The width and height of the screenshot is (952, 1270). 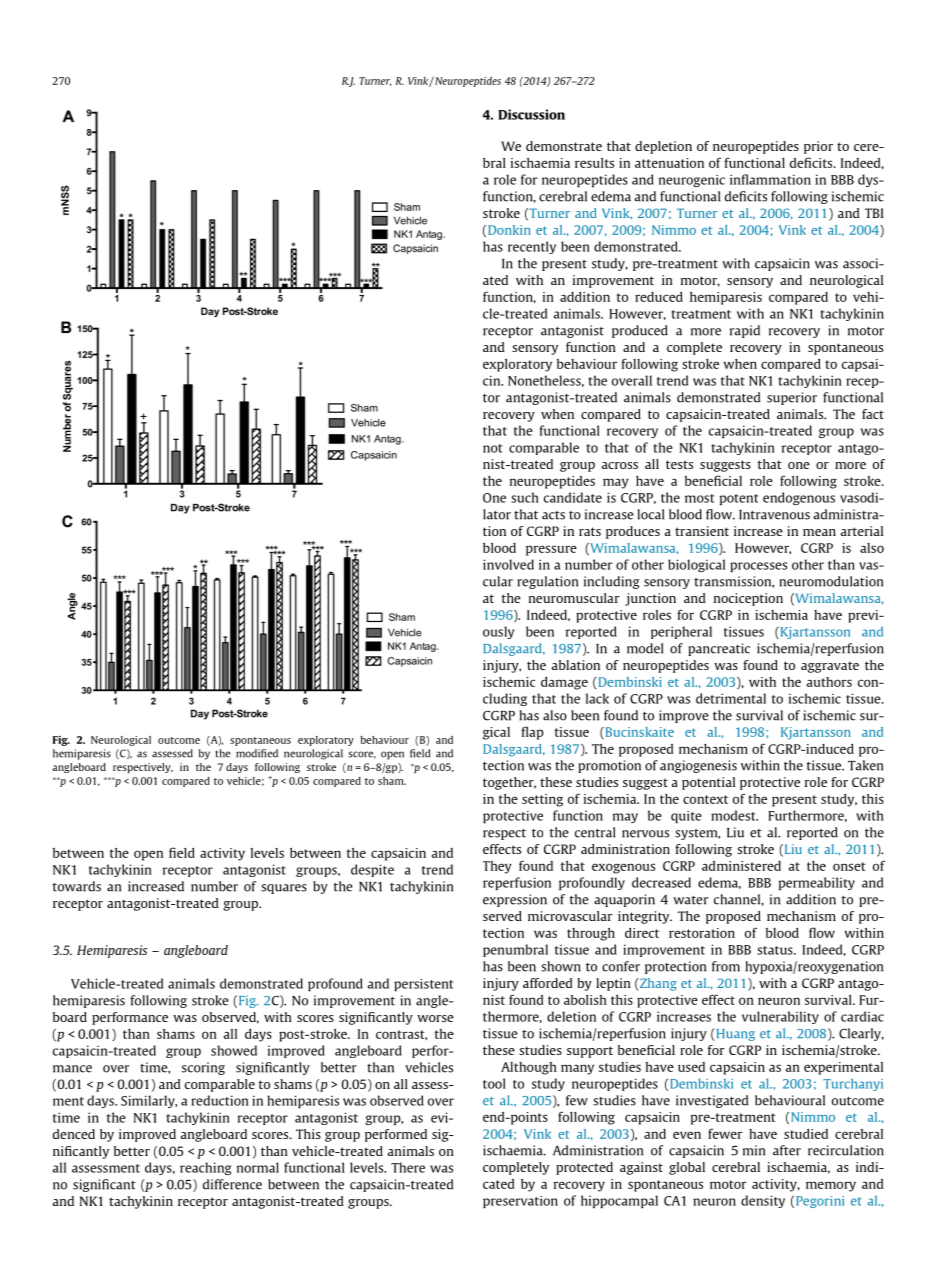 I want to click on results, so click(x=594, y=163).
